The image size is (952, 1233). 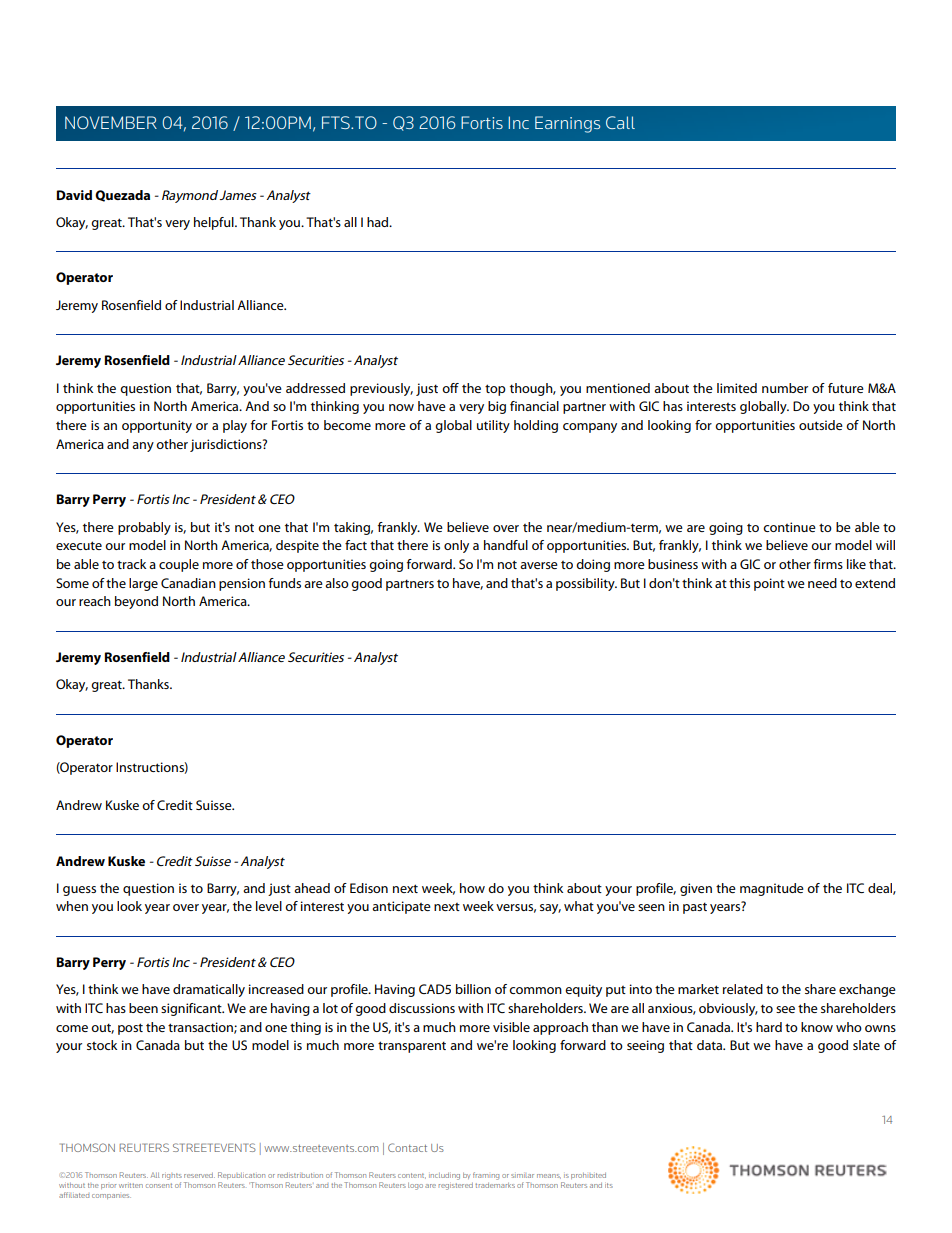 What do you see at coordinates (172, 1176) in the screenshot?
I see `rights` at bounding box center [172, 1176].
